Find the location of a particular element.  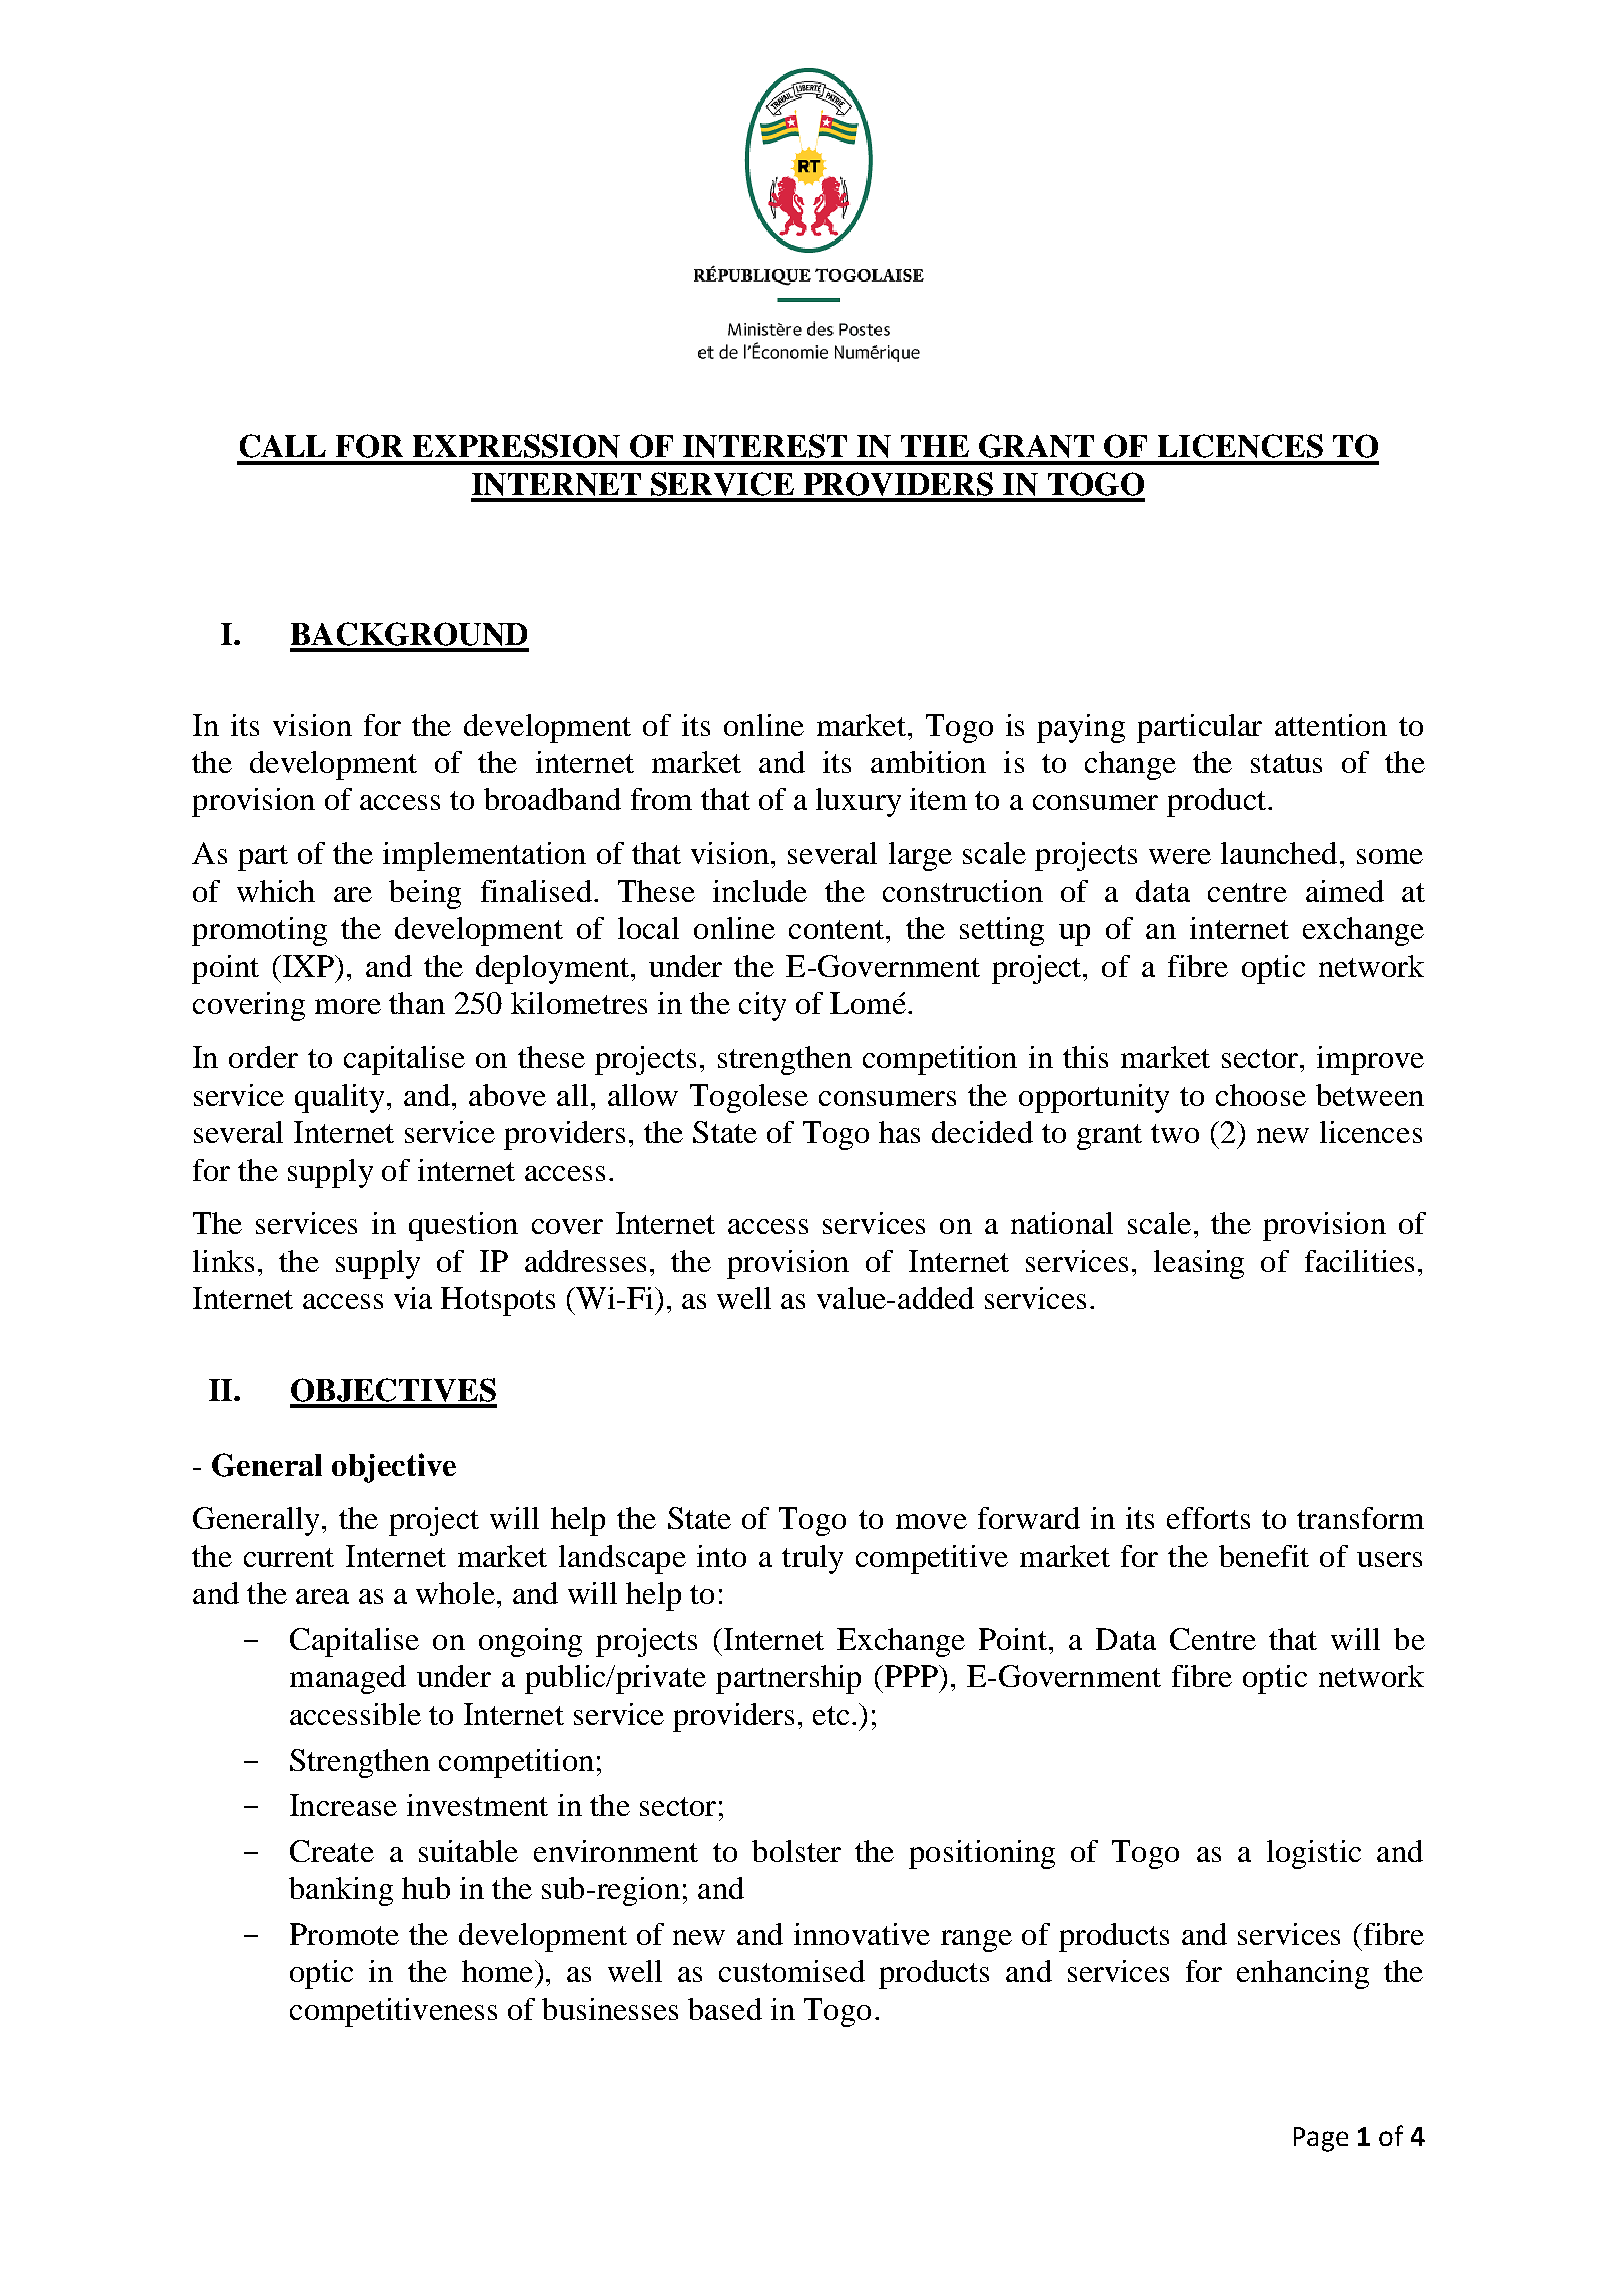

home is located at coordinates (497, 1971).
